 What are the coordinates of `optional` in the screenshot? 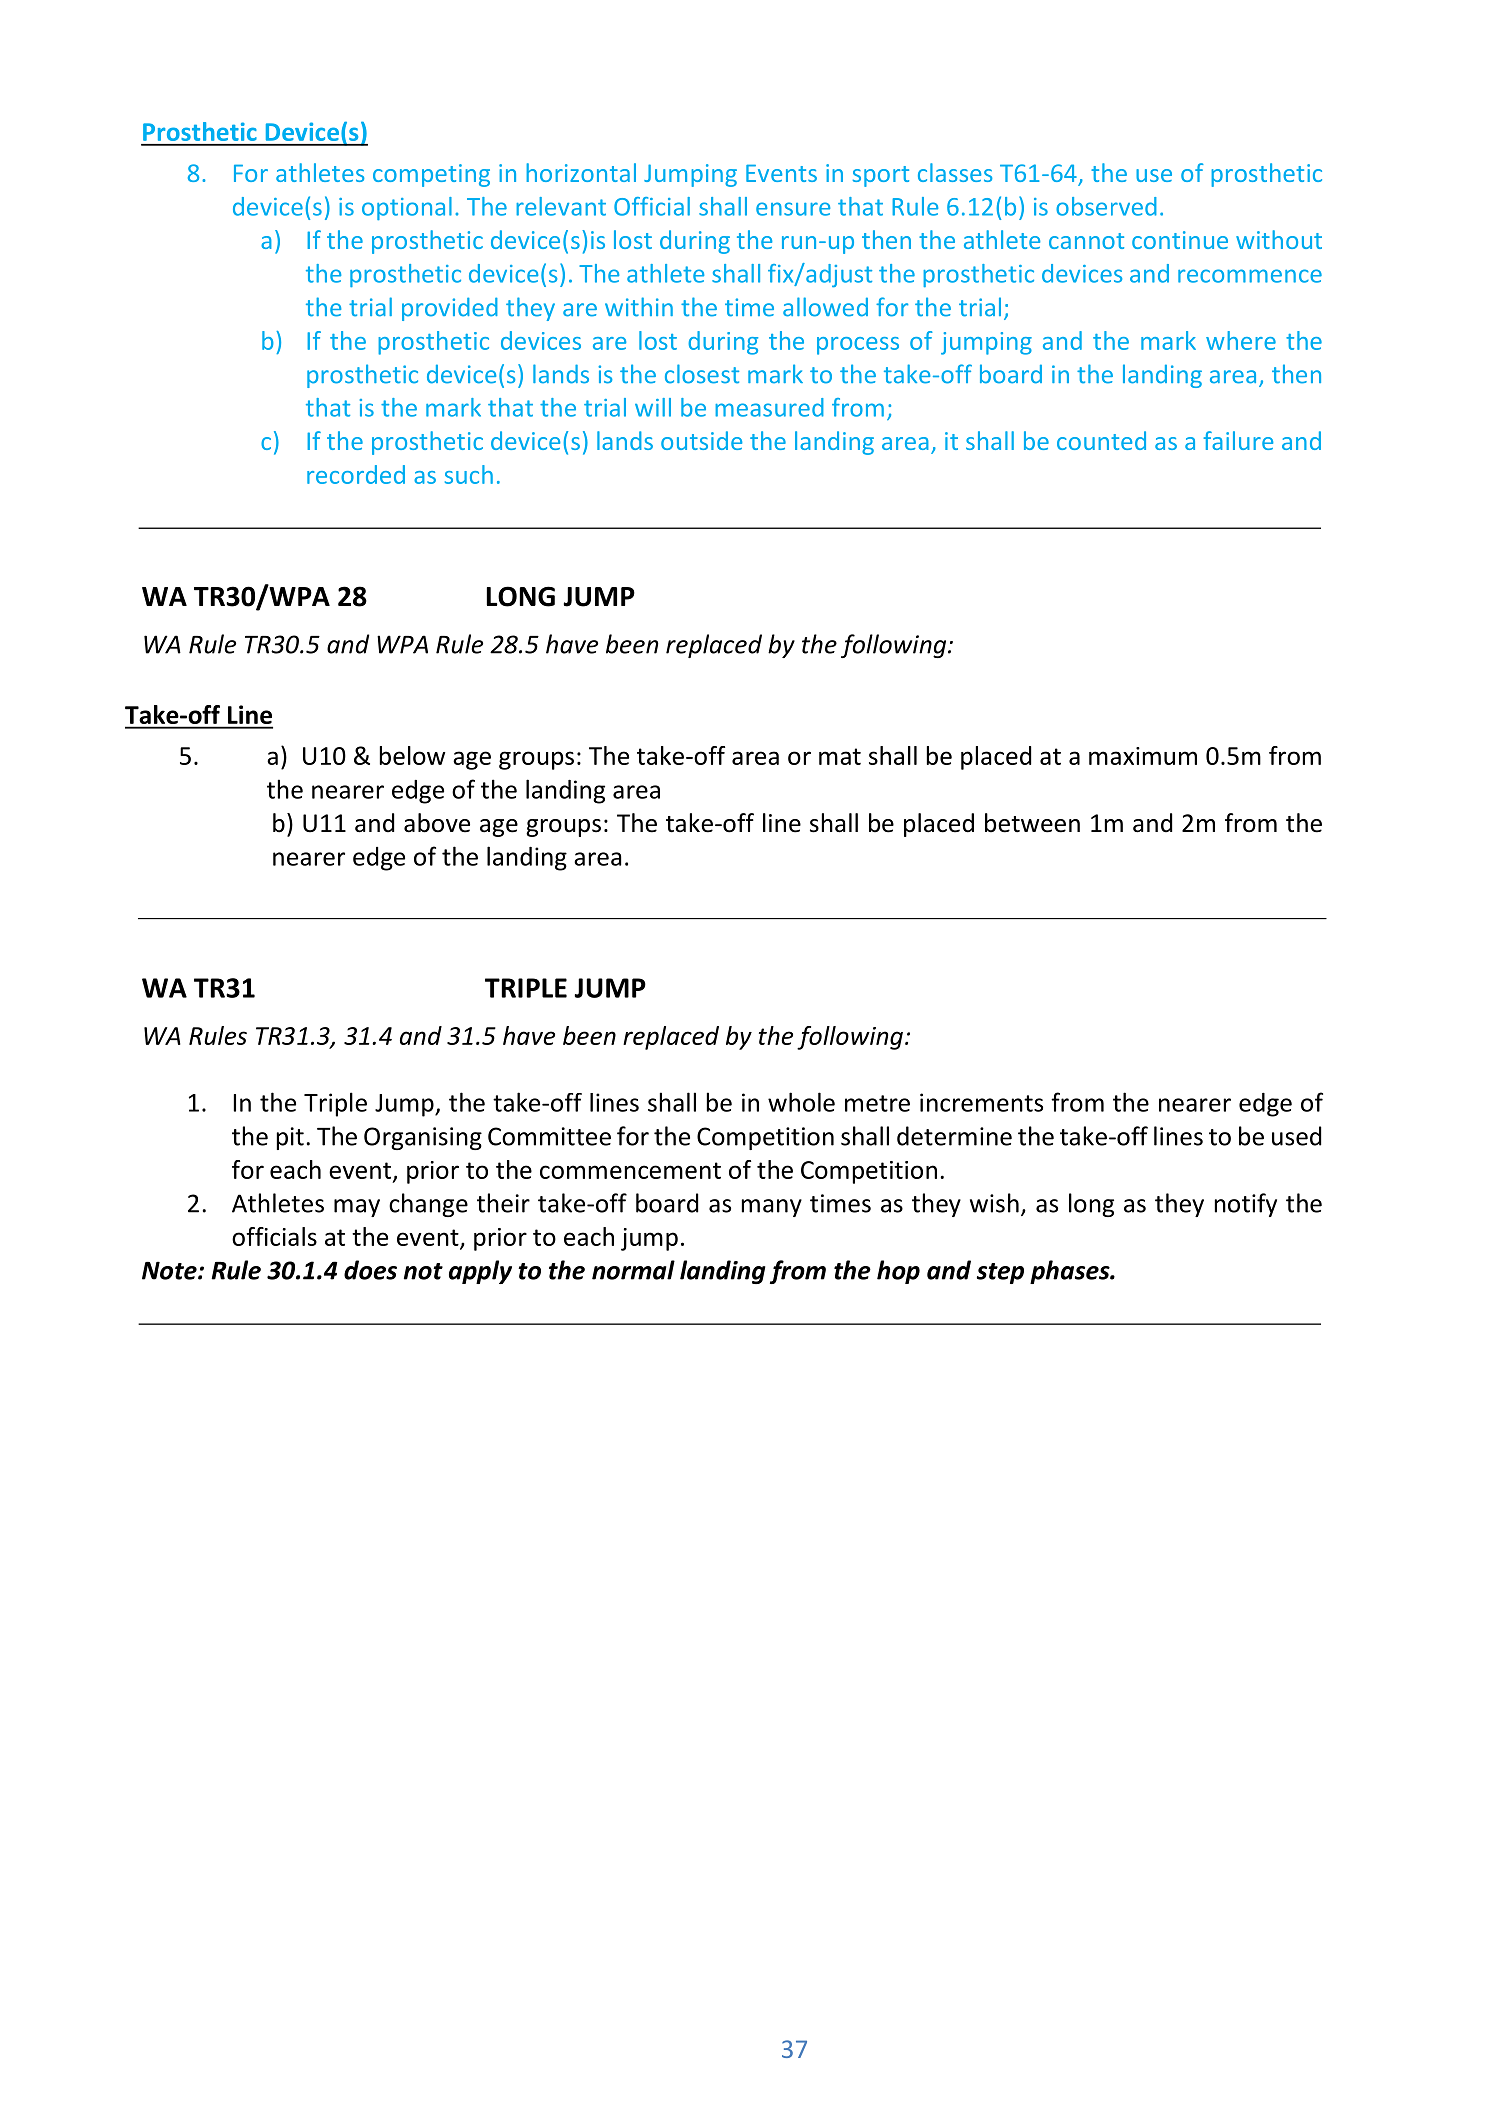 It's located at (407, 208).
